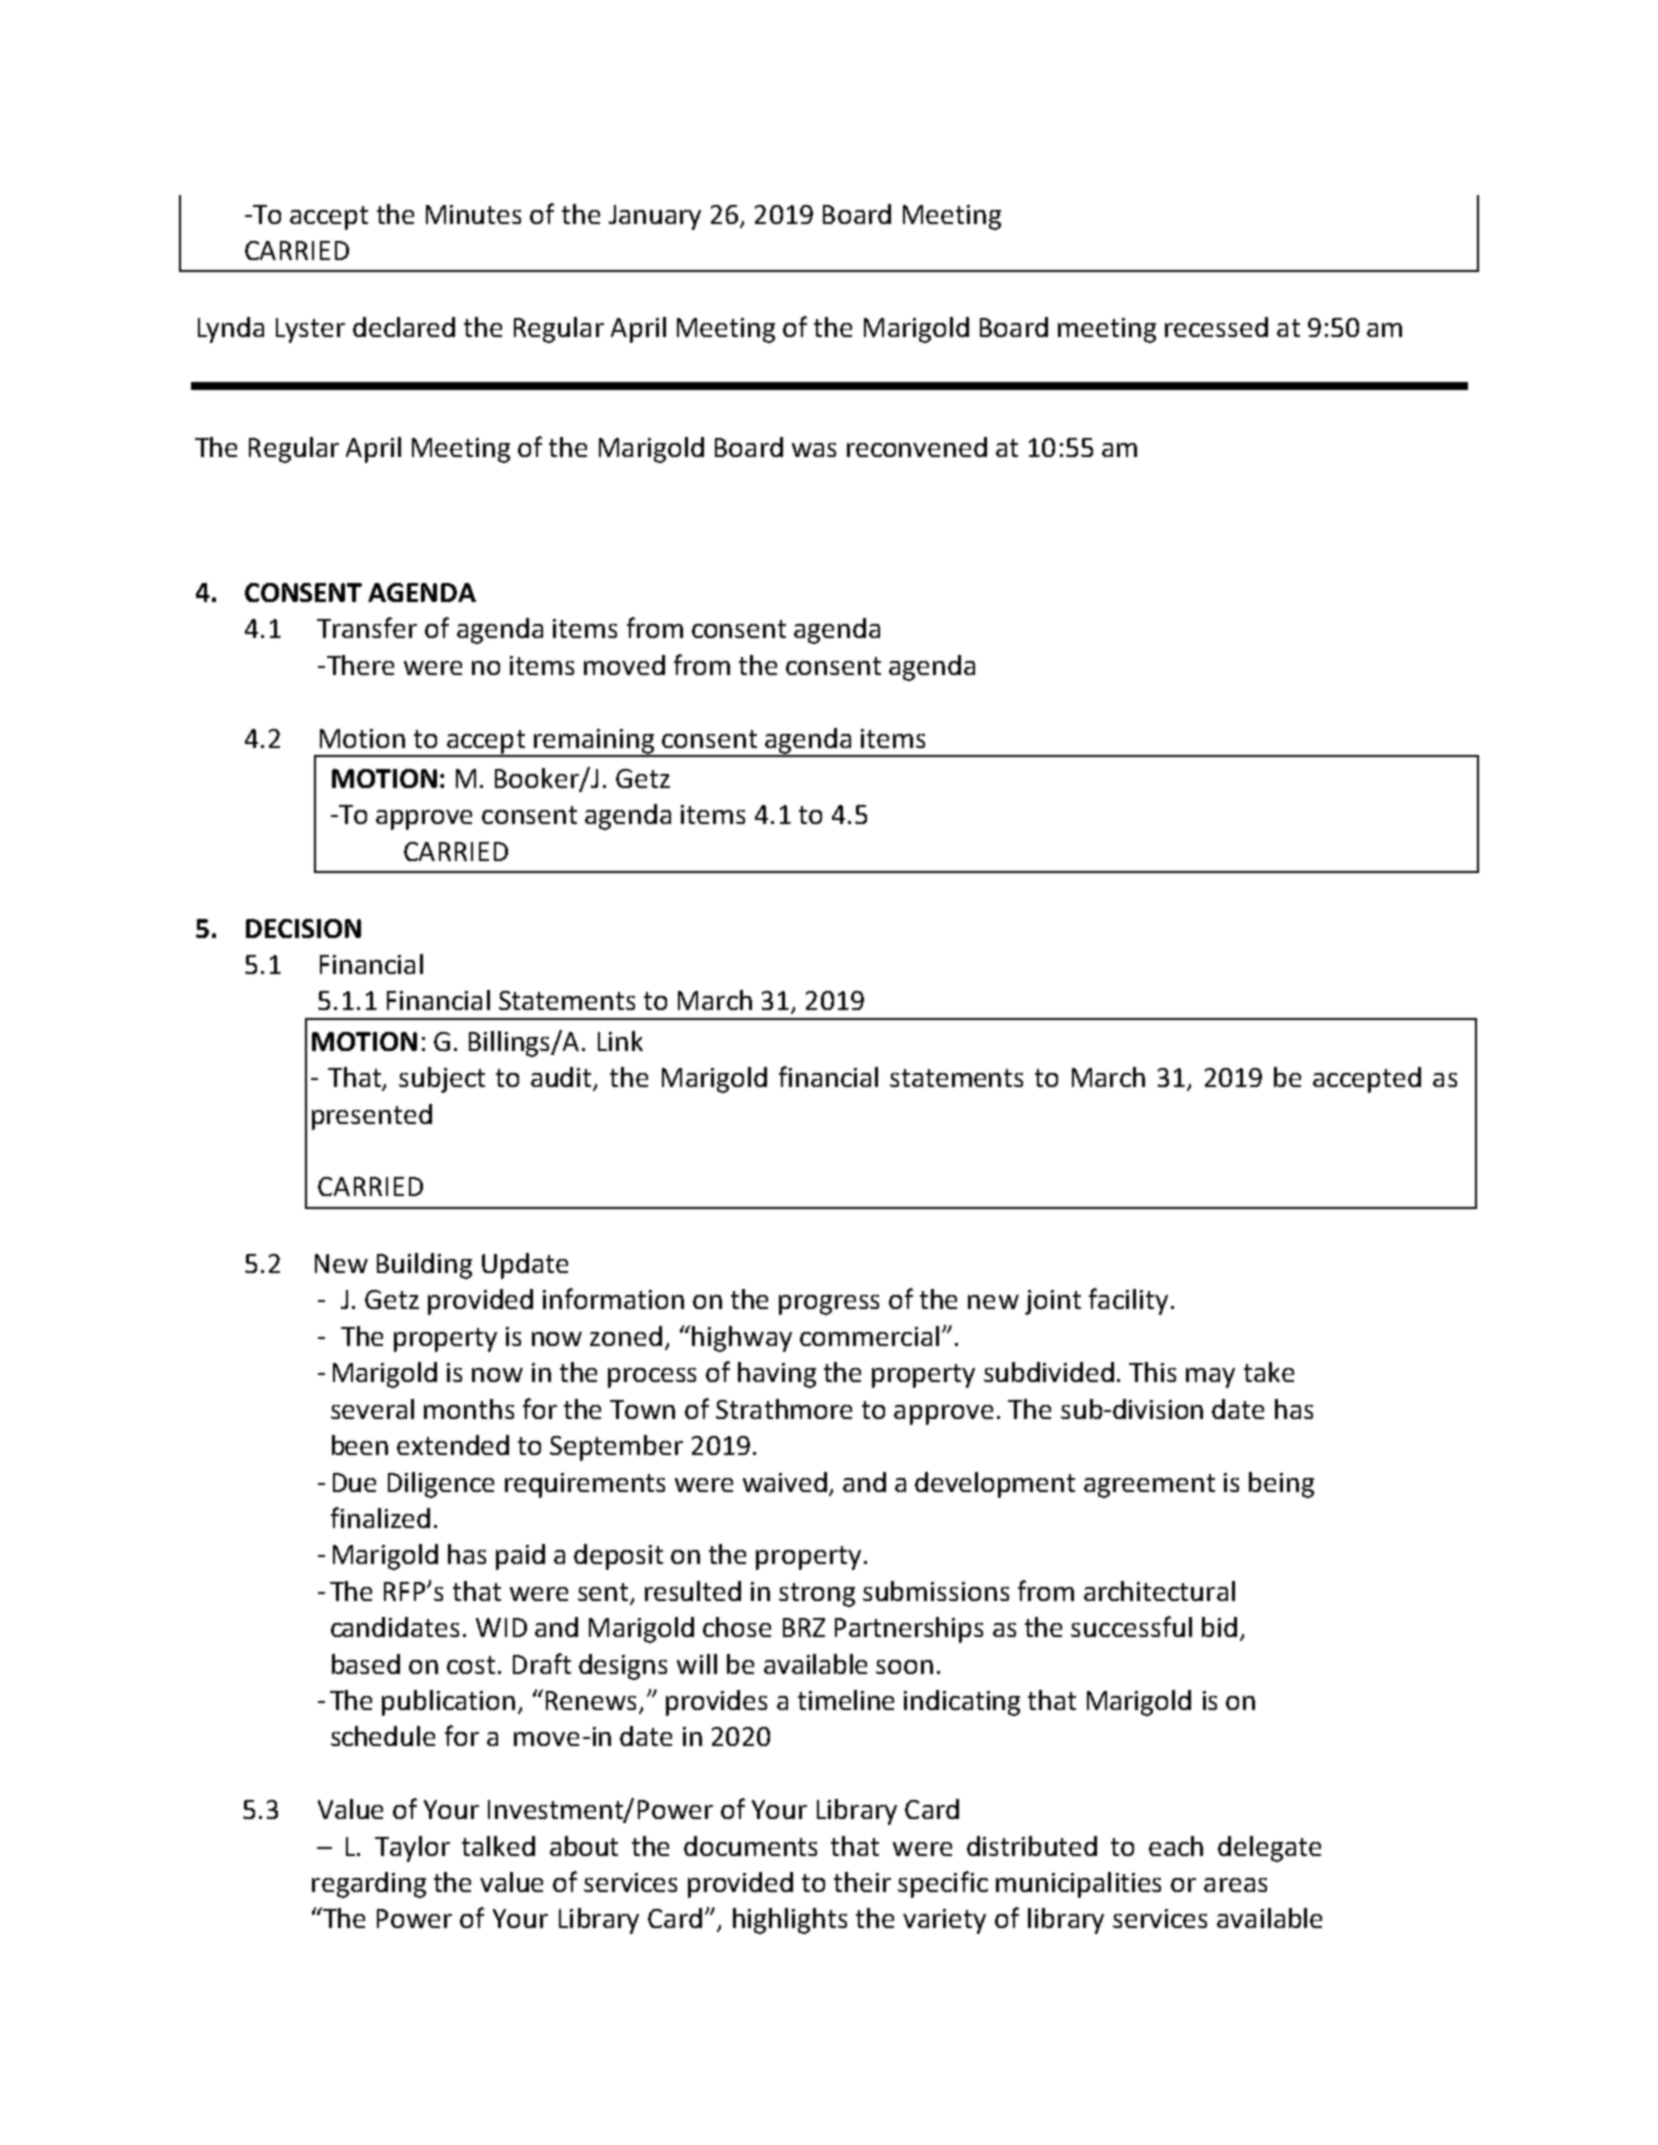 The image size is (1658, 2145). Describe the element at coordinates (369, 1885) in the page. I see `regarding` at that location.
